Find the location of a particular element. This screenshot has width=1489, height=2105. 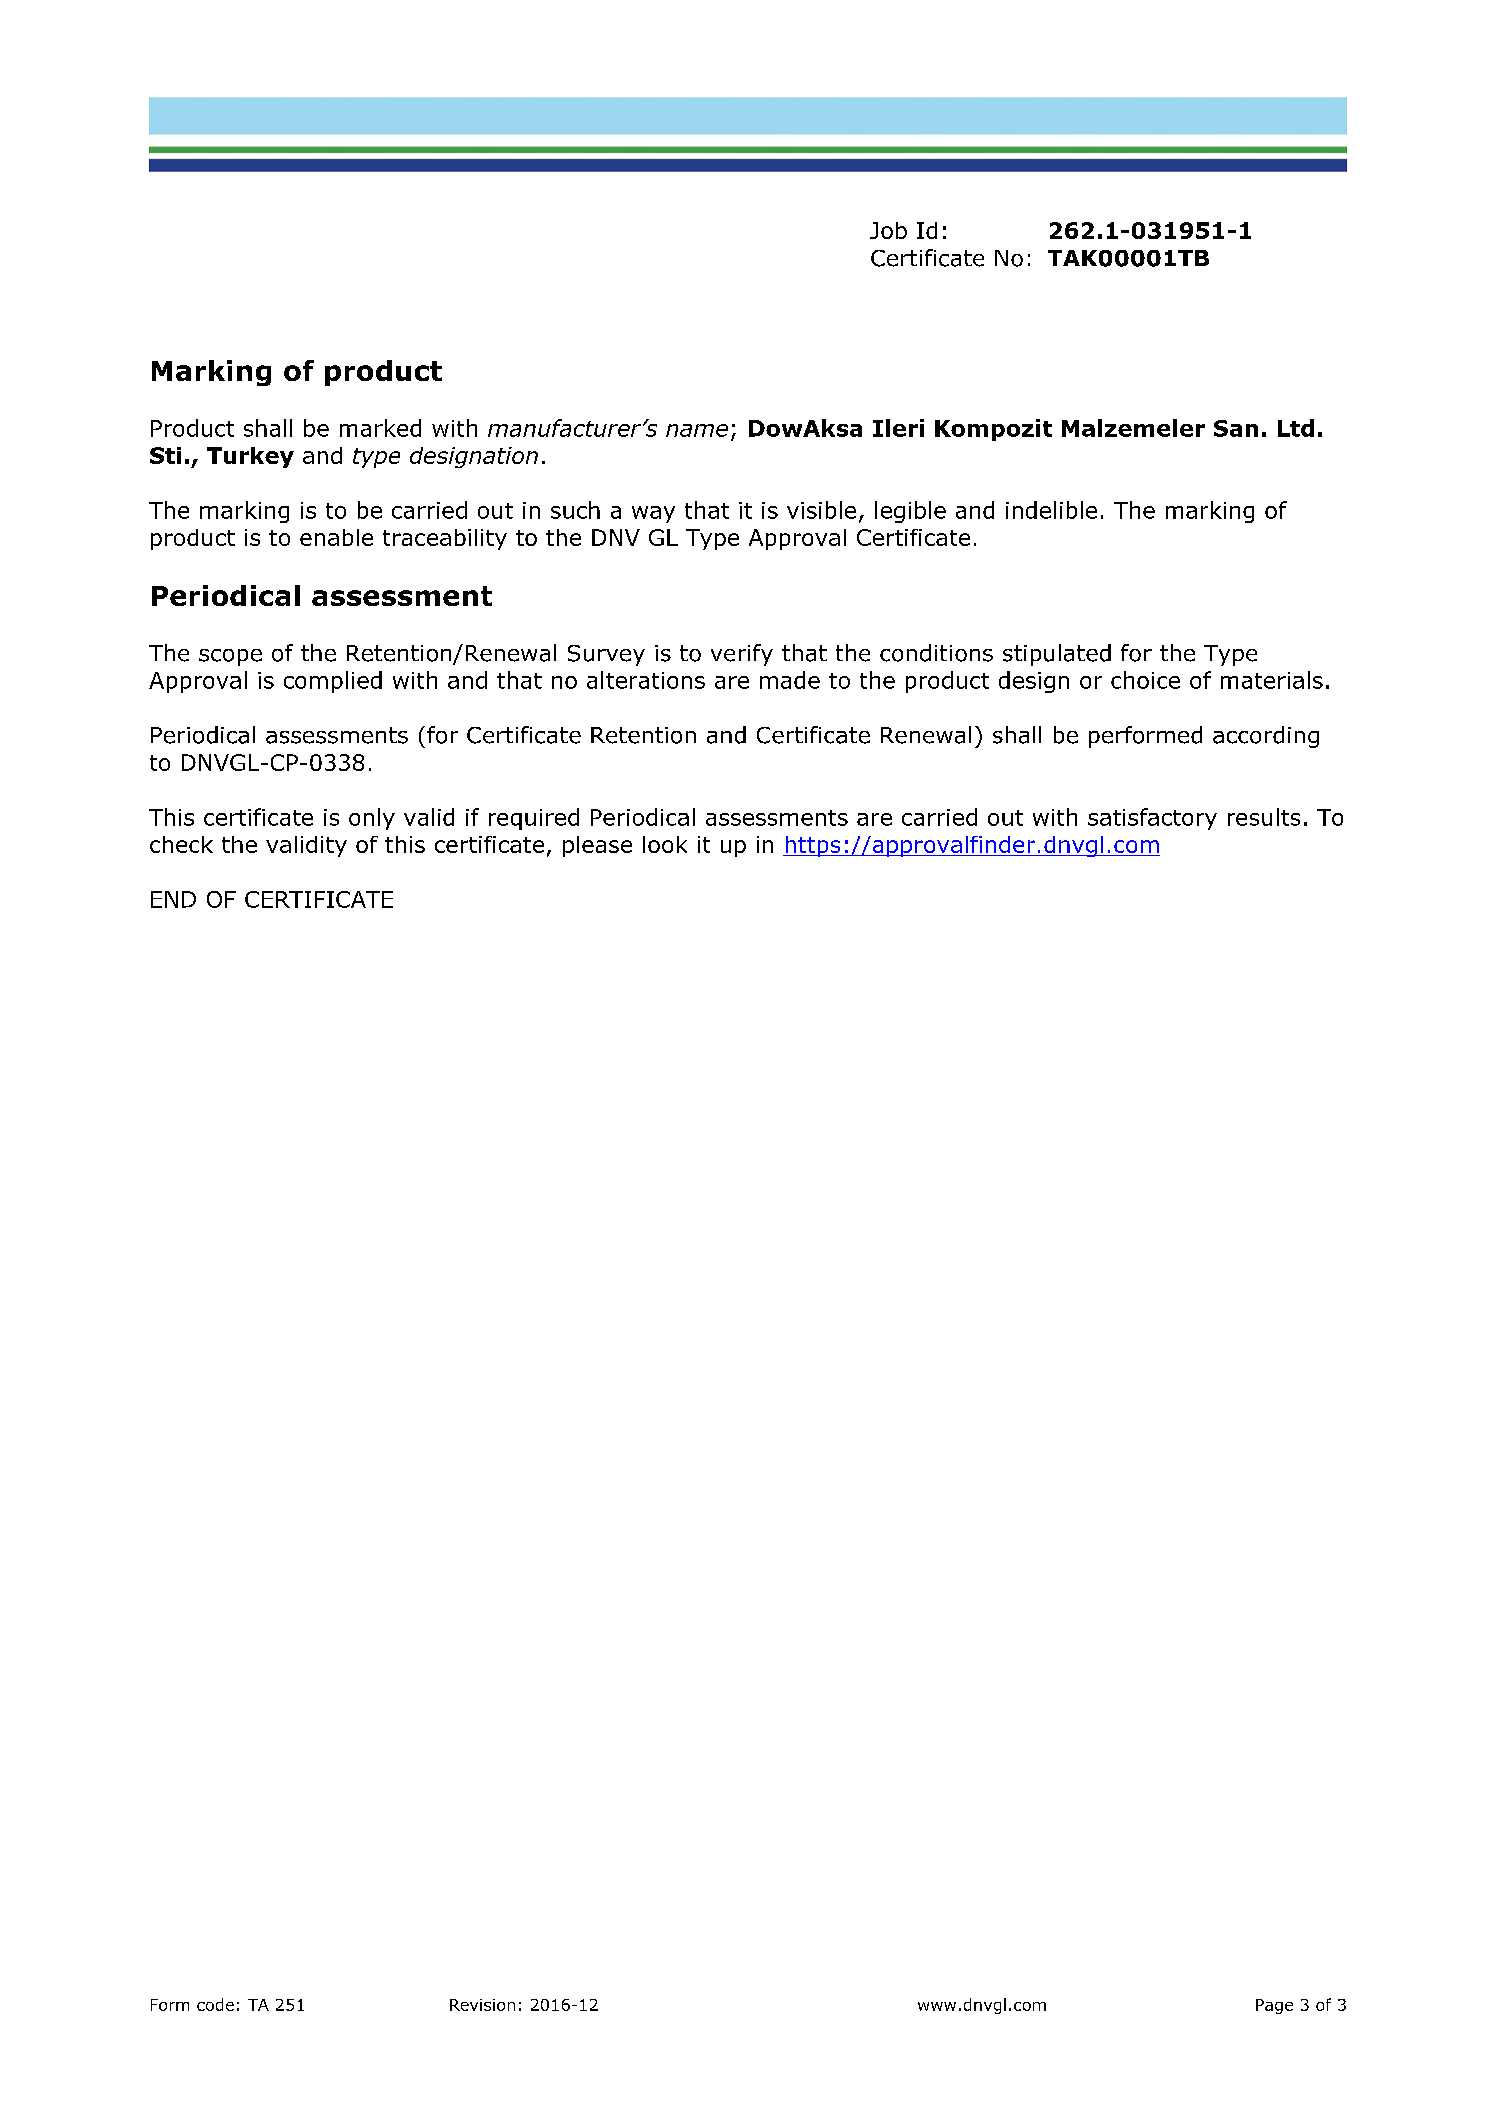

marked is located at coordinates (380, 428).
